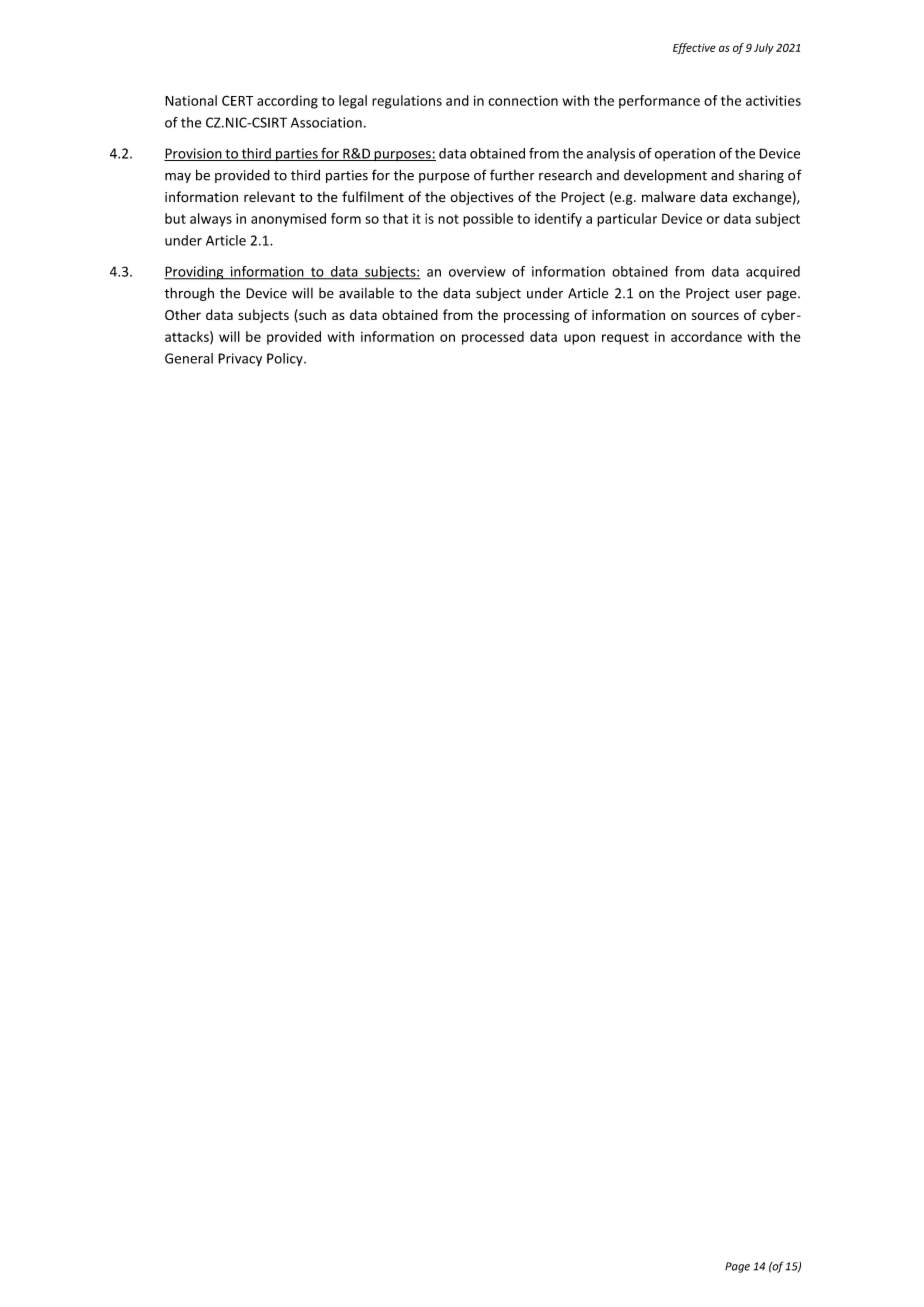 This page has width=924, height=1307. I want to click on accordance, so click(706, 336).
